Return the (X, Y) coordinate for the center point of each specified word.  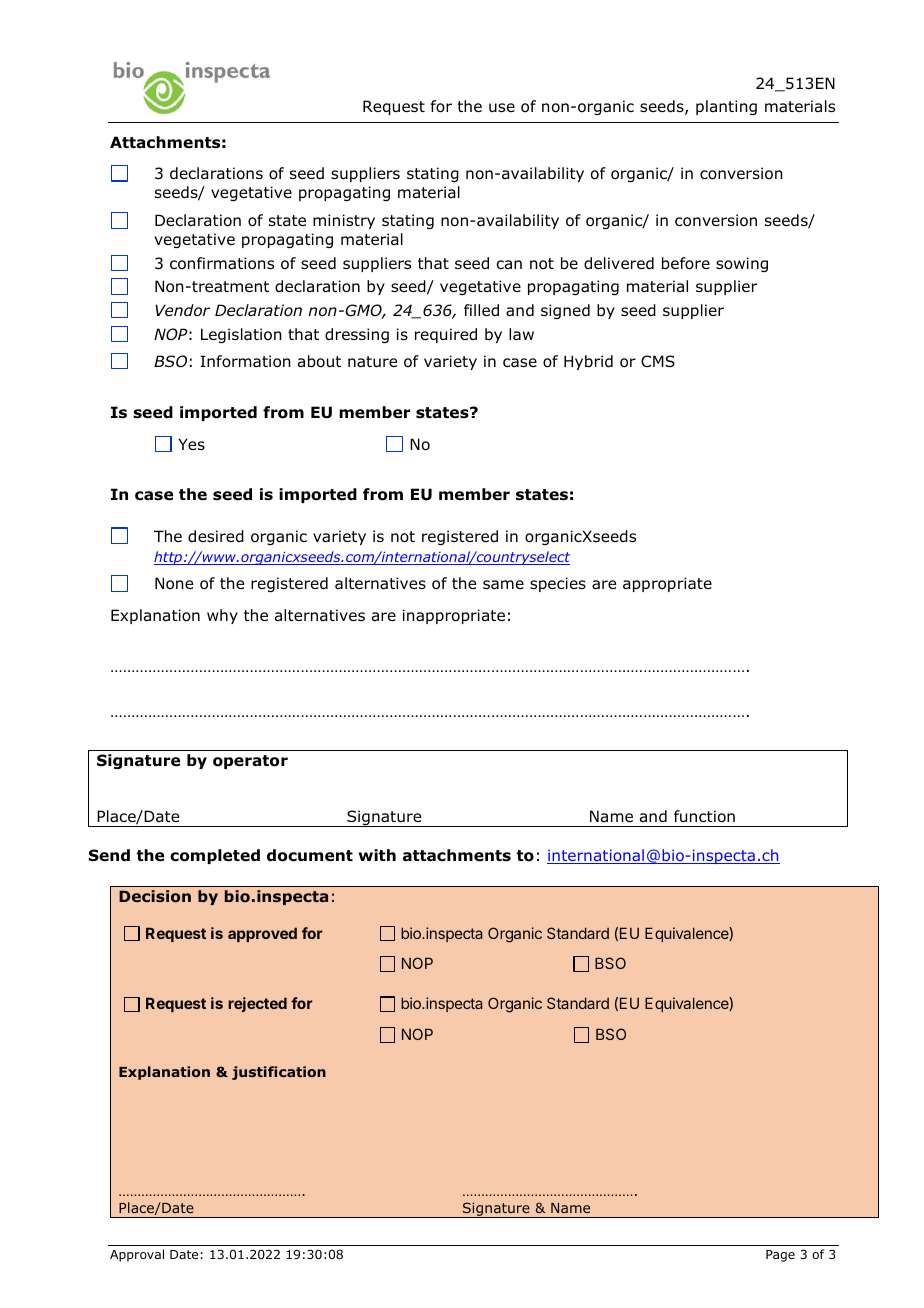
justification (279, 1073)
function (704, 816)
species (558, 584)
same (503, 584)
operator (250, 762)
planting (726, 107)
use (502, 108)
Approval (137, 1255)
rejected (257, 1004)
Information (245, 361)
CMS (658, 361)
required (446, 335)
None (174, 583)
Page (780, 1256)
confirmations (222, 263)
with (377, 855)
